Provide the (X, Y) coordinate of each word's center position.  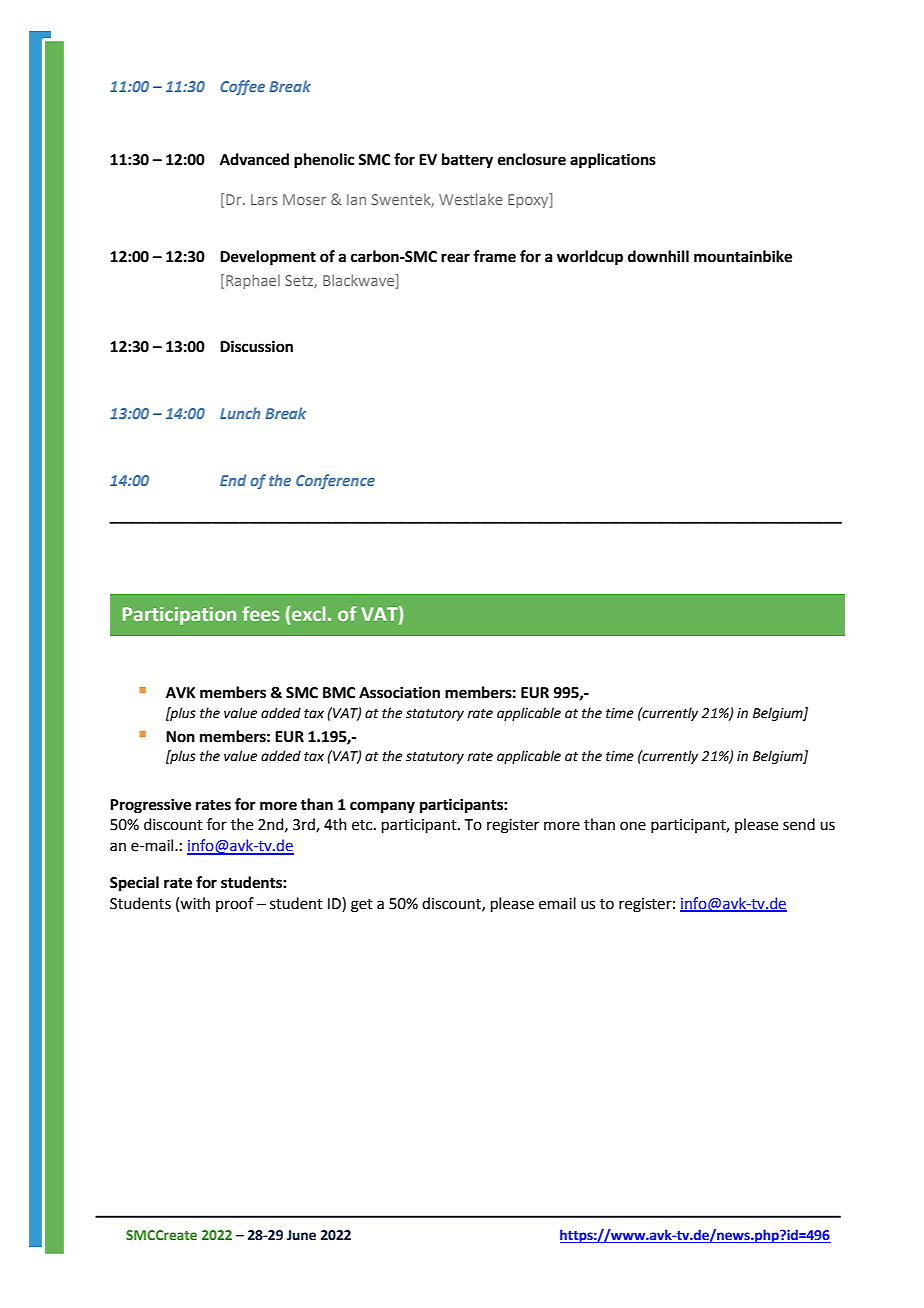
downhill (658, 256)
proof (235, 904)
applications (613, 161)
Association (399, 692)
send (799, 824)
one (633, 826)
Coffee (242, 87)
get (362, 906)
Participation (179, 616)
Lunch (240, 413)
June (301, 1235)
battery (467, 161)
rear (455, 258)
